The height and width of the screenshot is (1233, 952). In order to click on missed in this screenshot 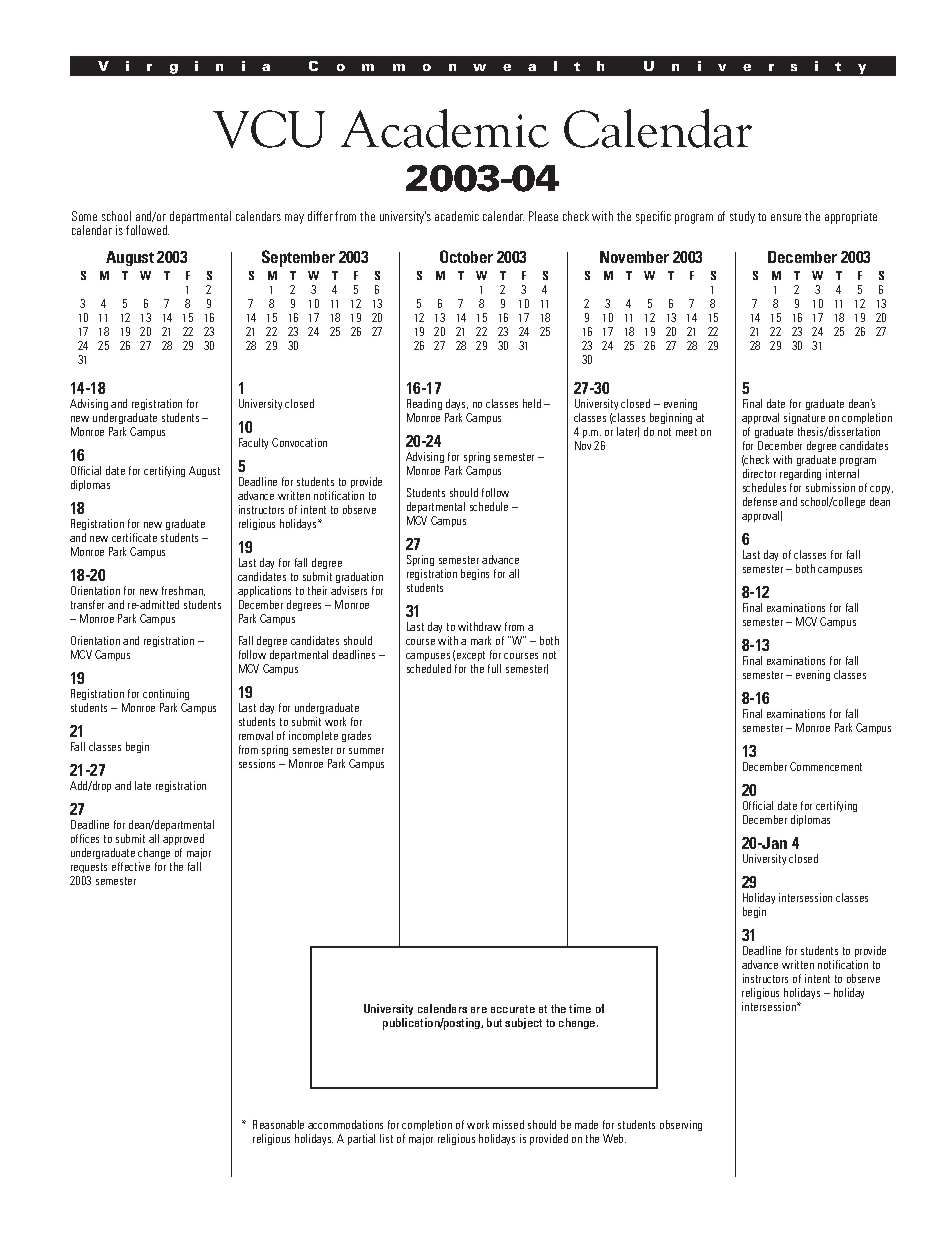, I will do `click(508, 1124)`.
